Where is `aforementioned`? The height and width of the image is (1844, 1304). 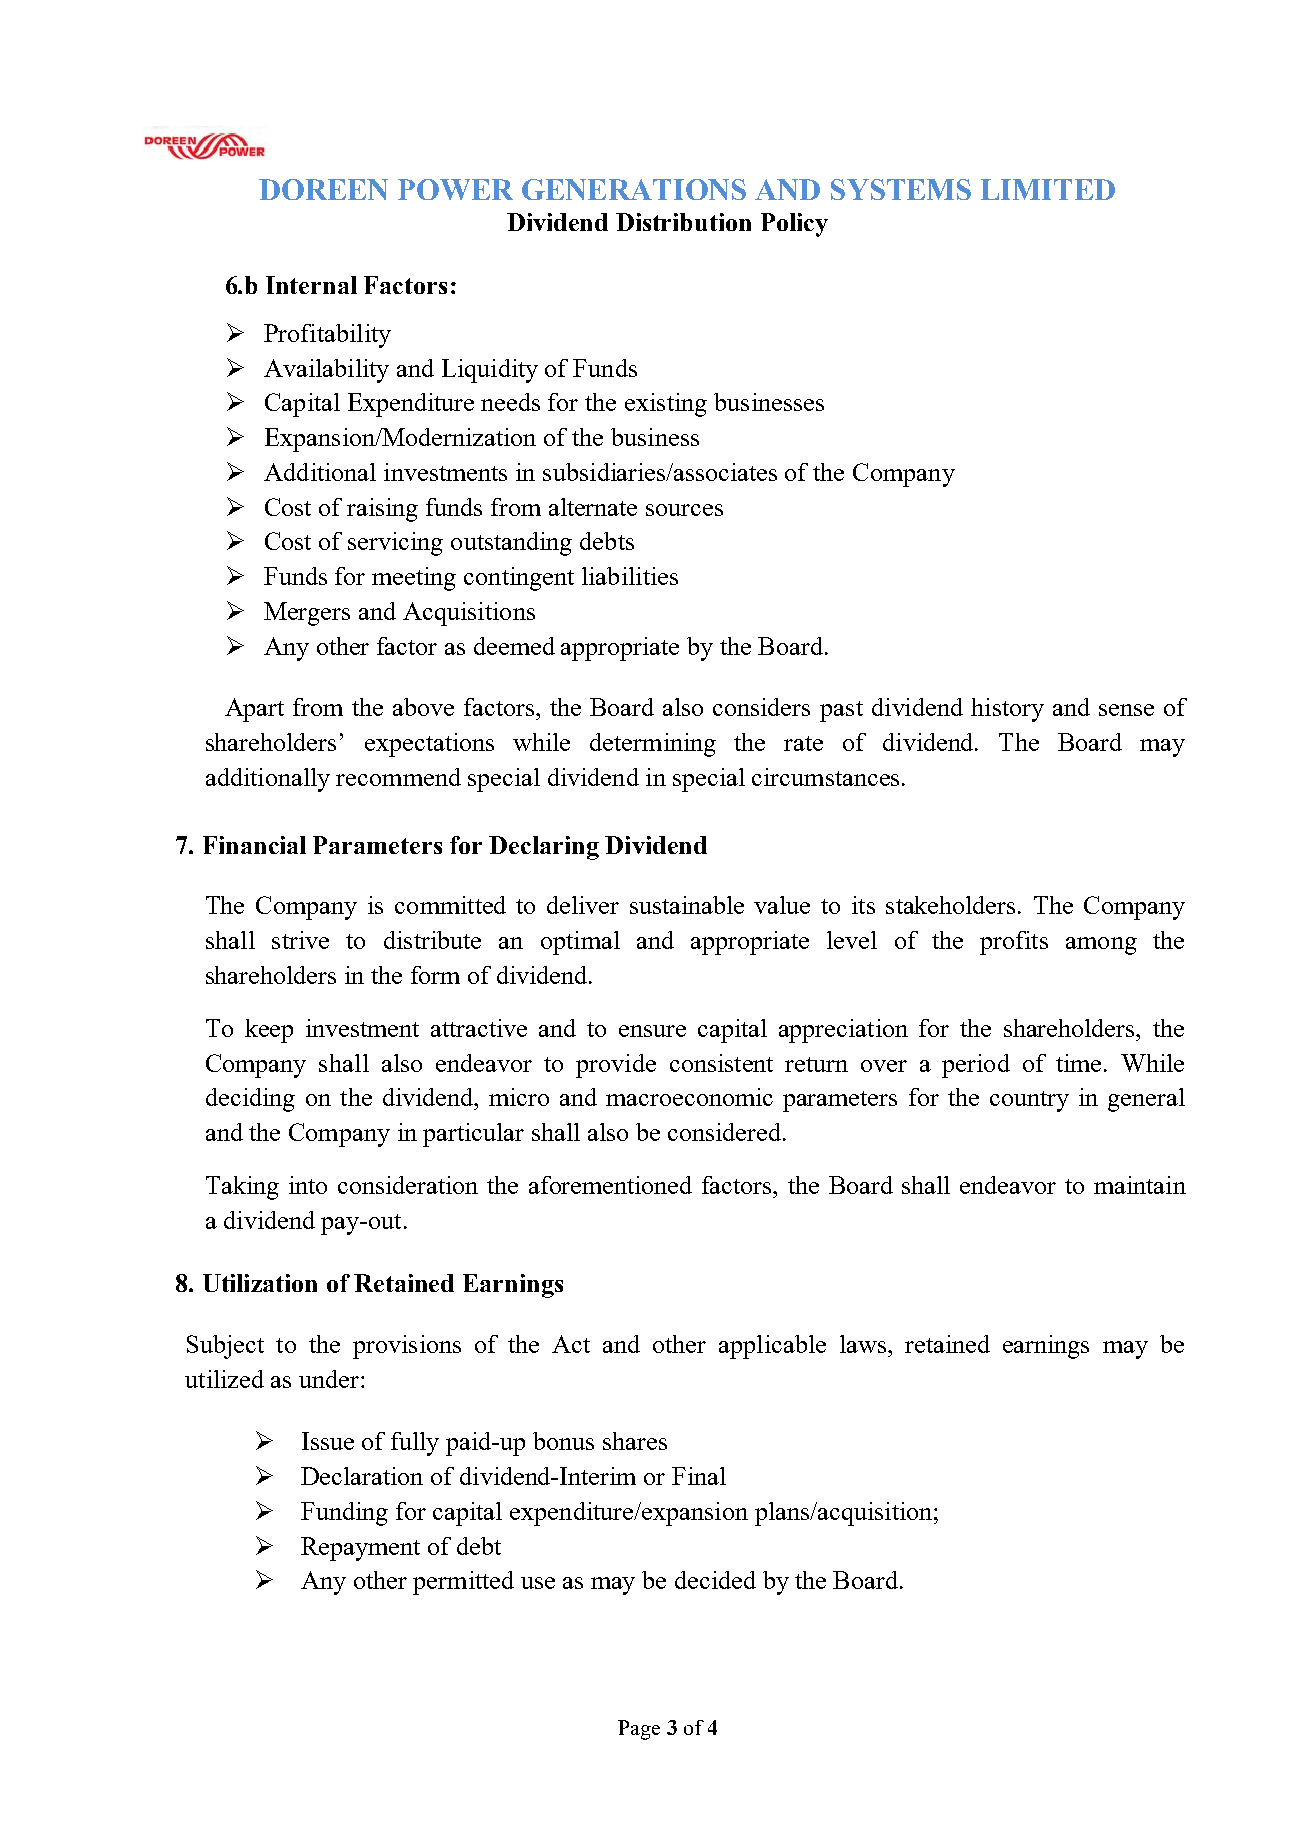
aforementioned is located at coordinates (610, 1185).
